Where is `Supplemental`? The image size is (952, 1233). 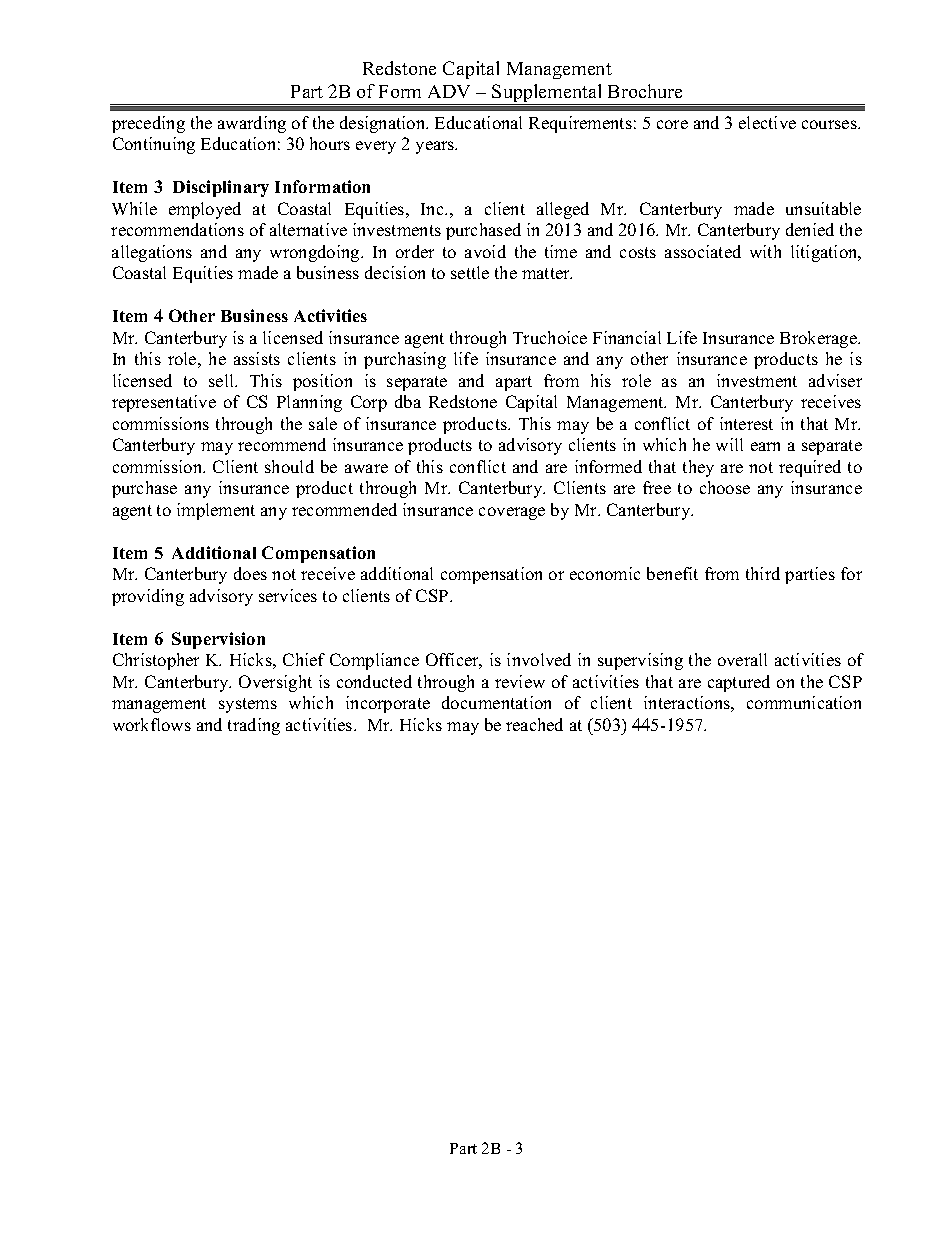
Supplemental is located at coordinates (548, 94).
